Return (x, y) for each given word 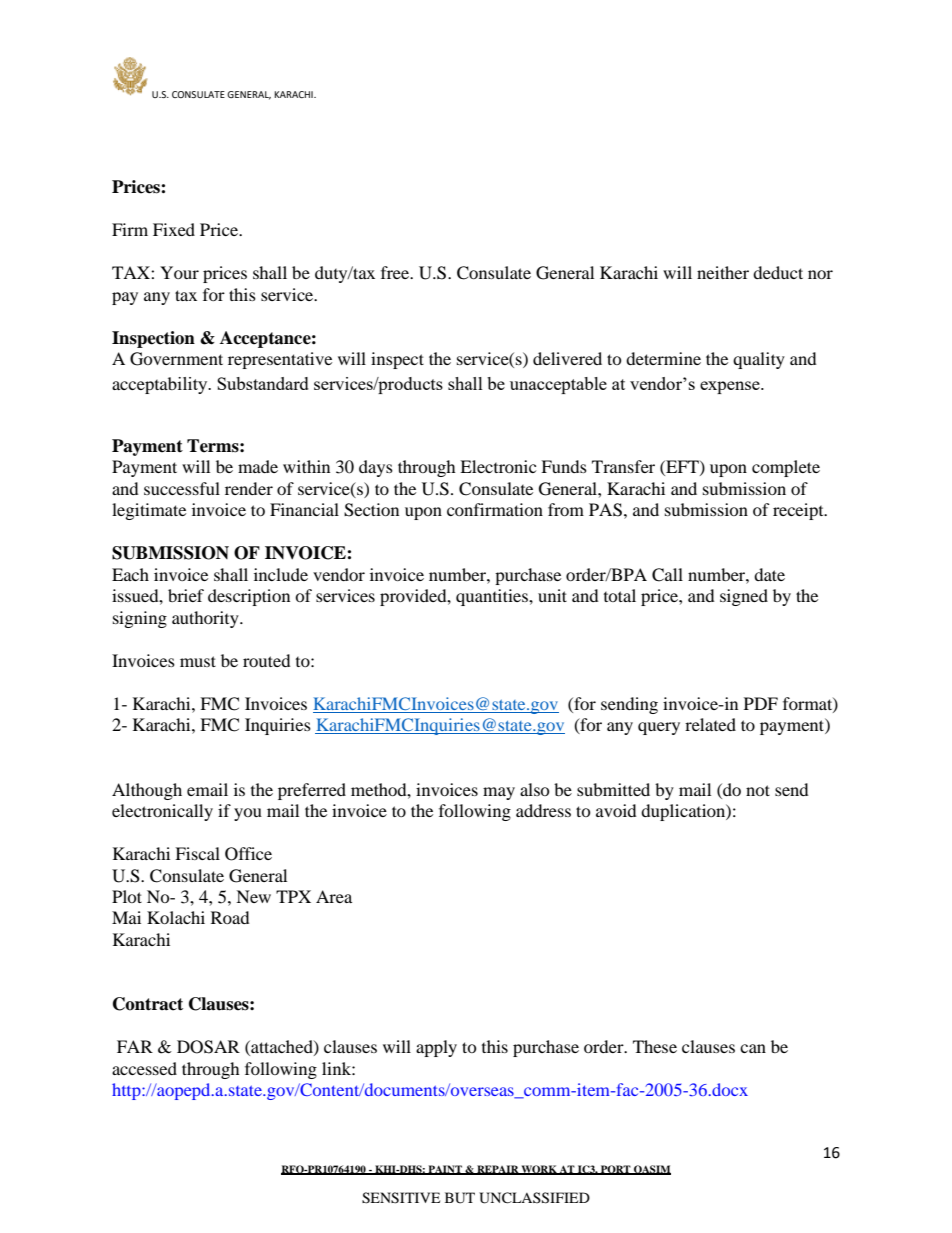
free (396, 272)
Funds (564, 466)
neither (723, 272)
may (499, 793)
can (753, 1048)
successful (182, 488)
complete (786, 468)
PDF (761, 703)
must (198, 661)
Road (230, 917)
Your (179, 272)
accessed (144, 1068)
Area (334, 896)
